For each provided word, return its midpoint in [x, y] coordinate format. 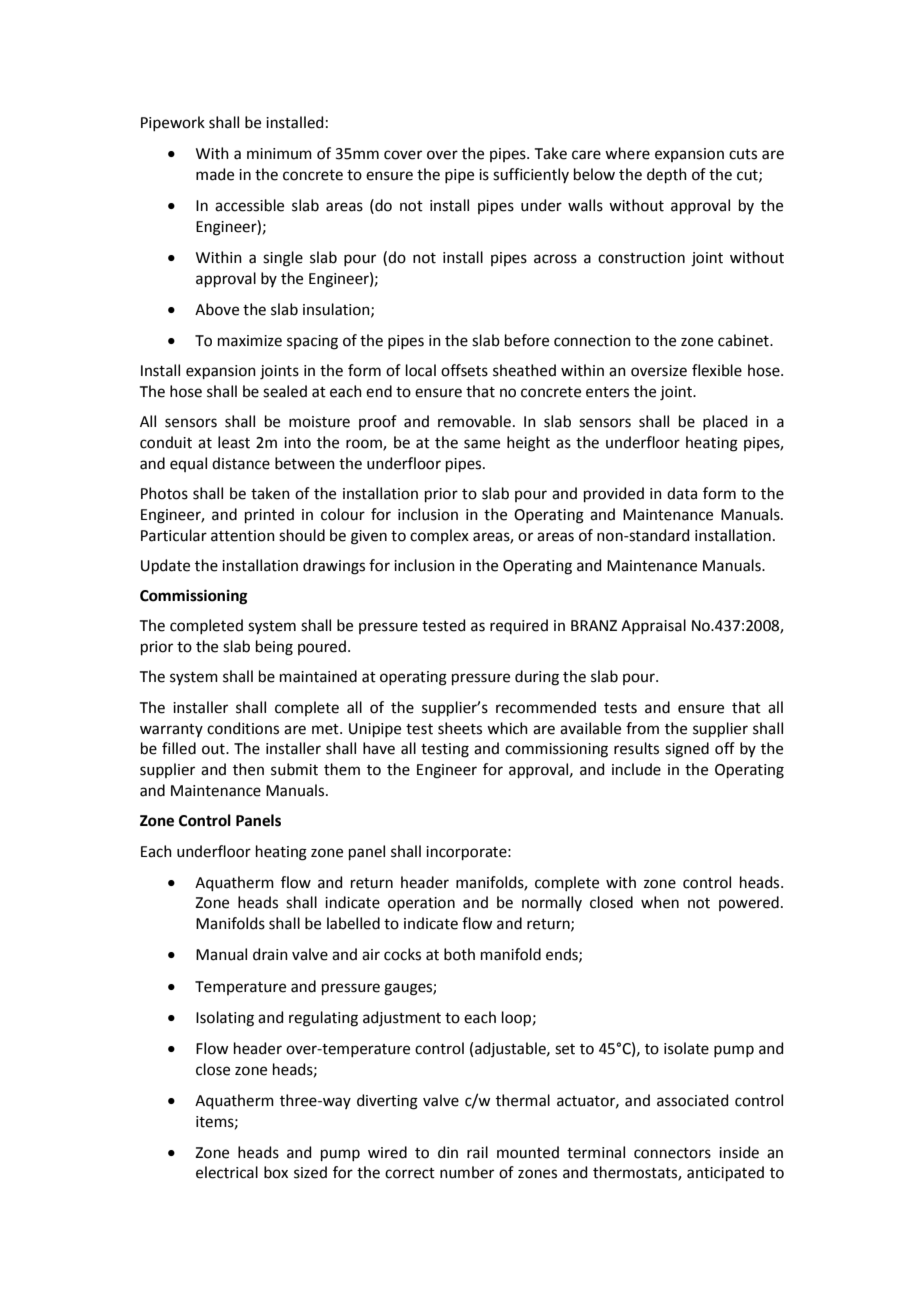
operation [421, 904]
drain [270, 954]
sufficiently [531, 175]
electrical [227, 1172]
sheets [460, 728]
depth [667, 175]
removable [474, 421]
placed [725, 422]
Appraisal [653, 626]
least [234, 442]
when [660, 902]
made [215, 174]
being [274, 648]
